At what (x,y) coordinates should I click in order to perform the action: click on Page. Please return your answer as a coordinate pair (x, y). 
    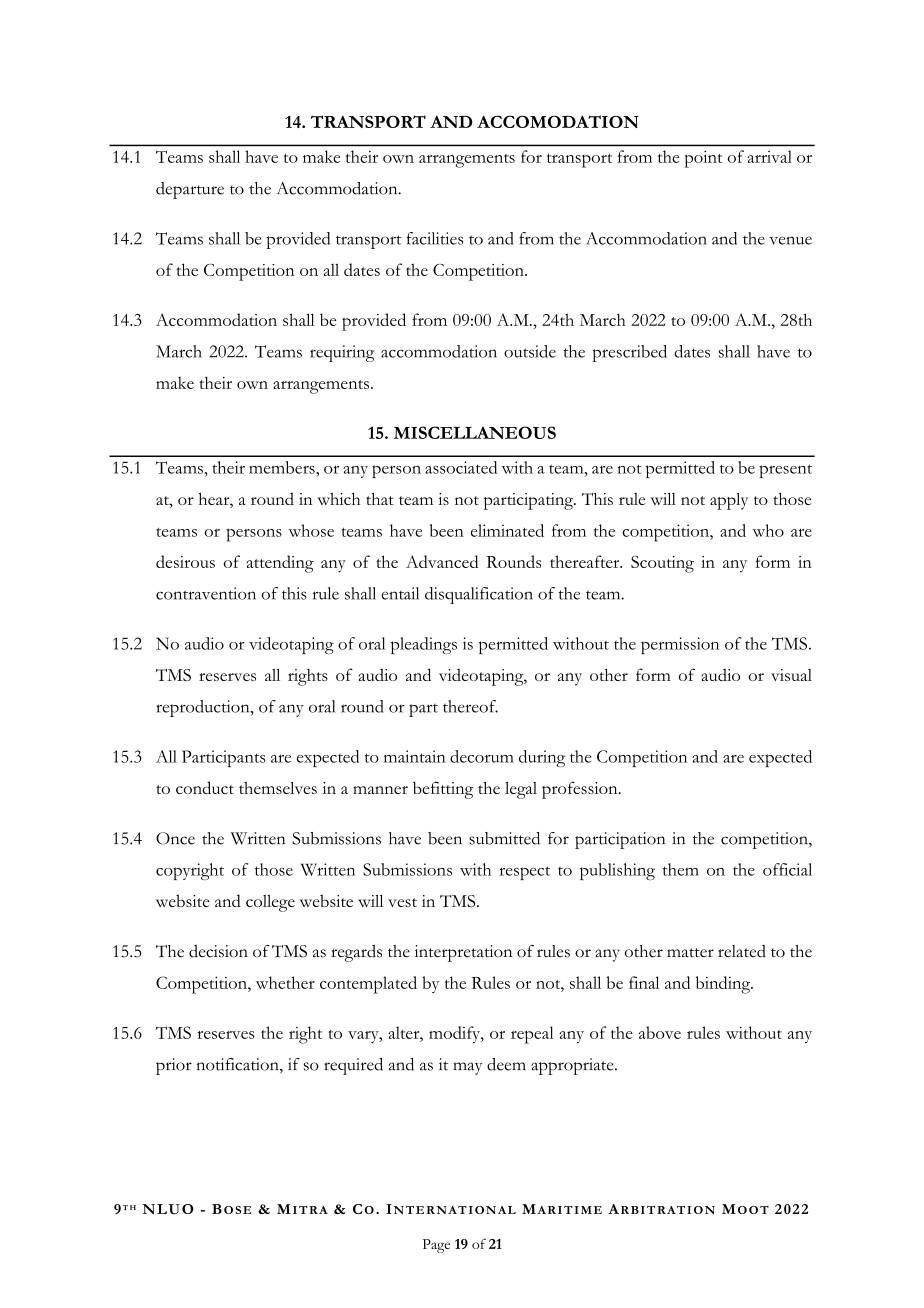
    Looking at the image, I should click on (436, 1246).
